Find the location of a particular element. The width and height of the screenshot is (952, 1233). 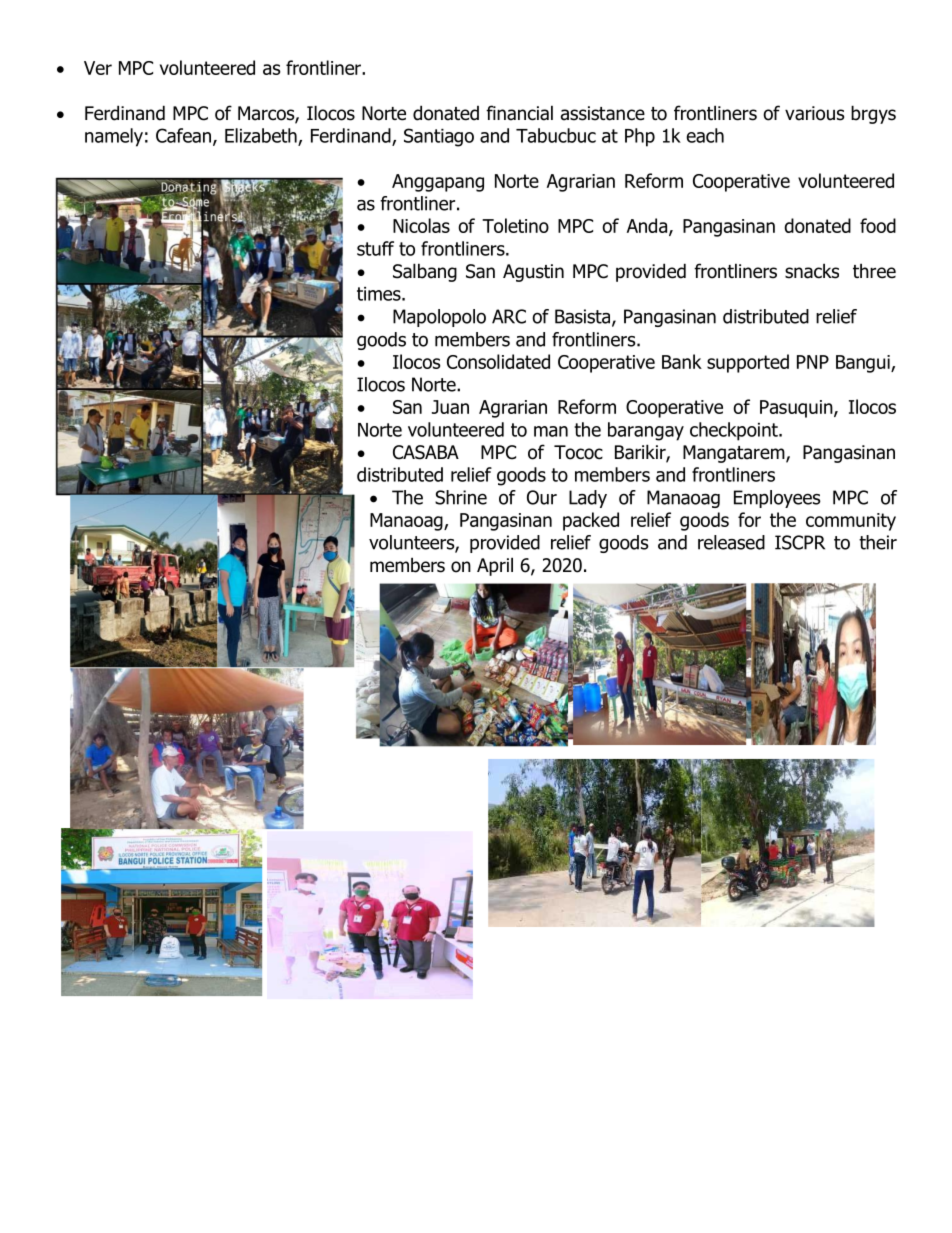

supported is located at coordinates (748, 363).
